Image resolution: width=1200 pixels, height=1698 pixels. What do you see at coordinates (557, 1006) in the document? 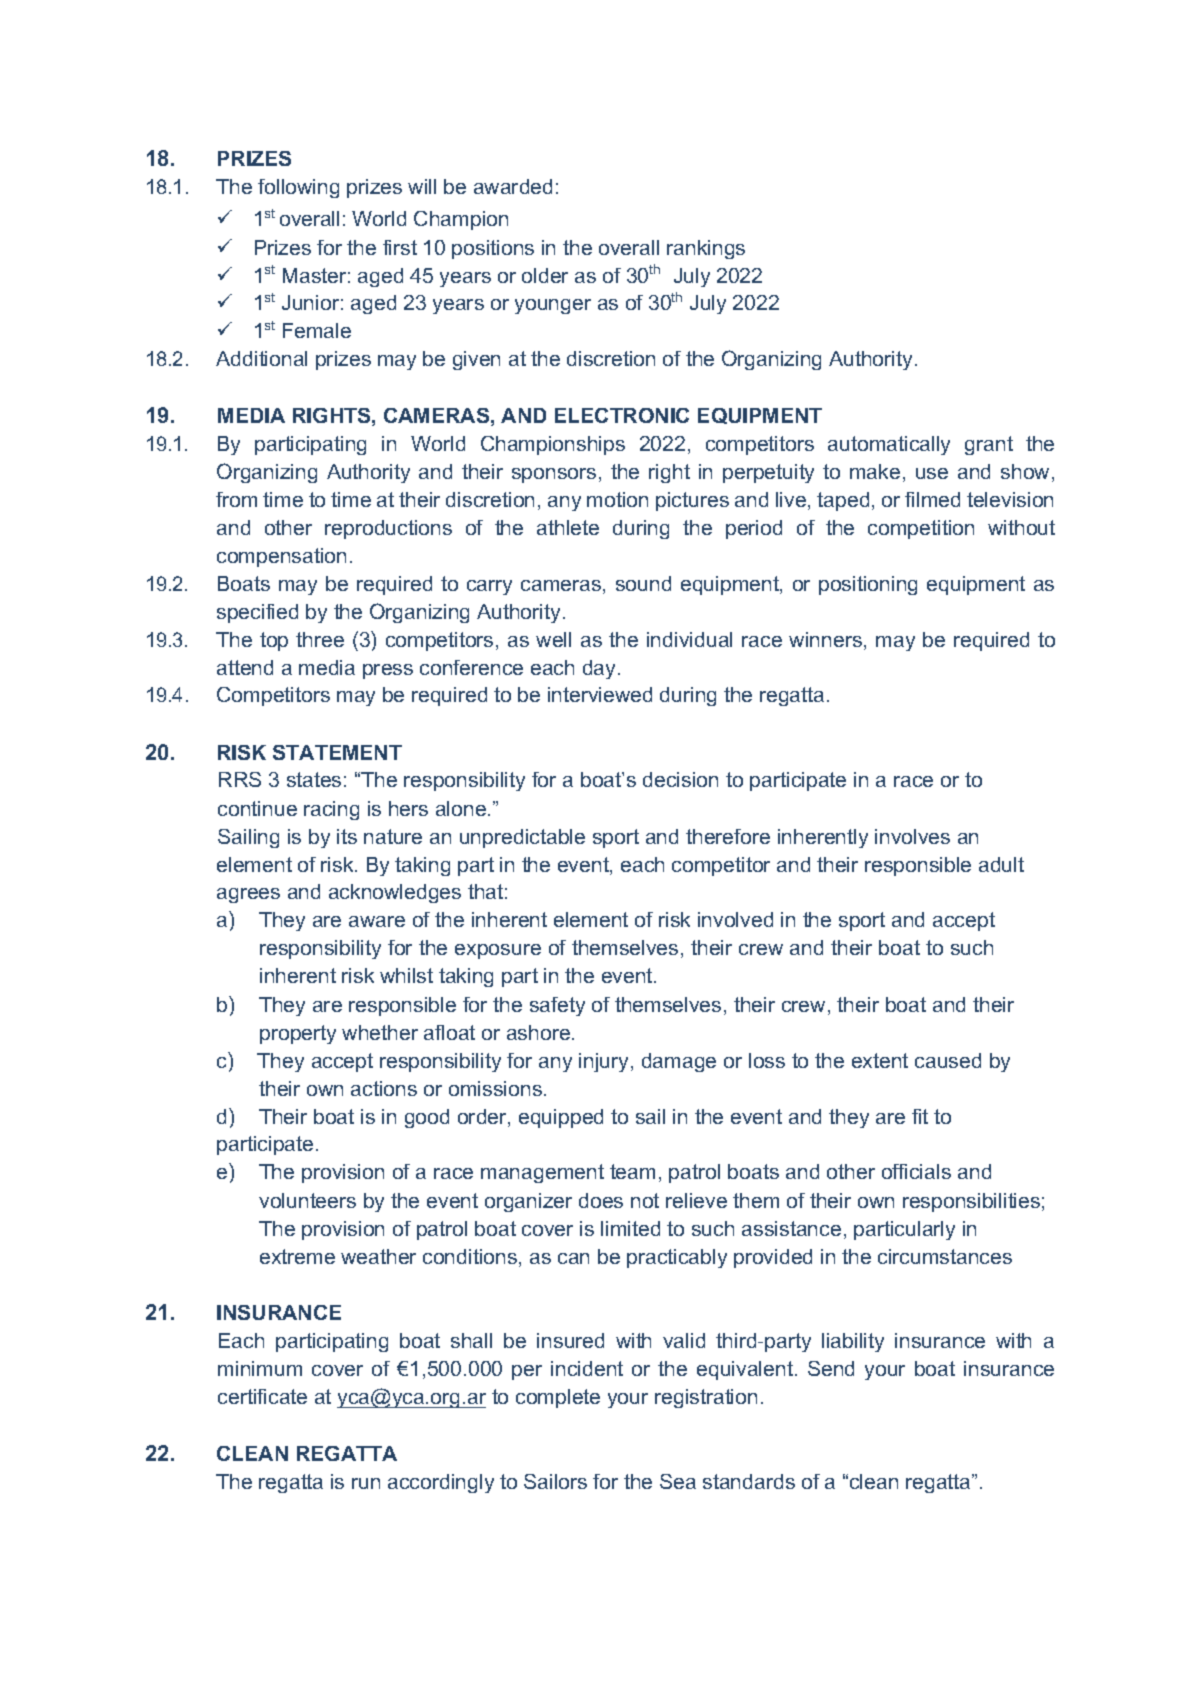
I see `safety` at bounding box center [557, 1006].
